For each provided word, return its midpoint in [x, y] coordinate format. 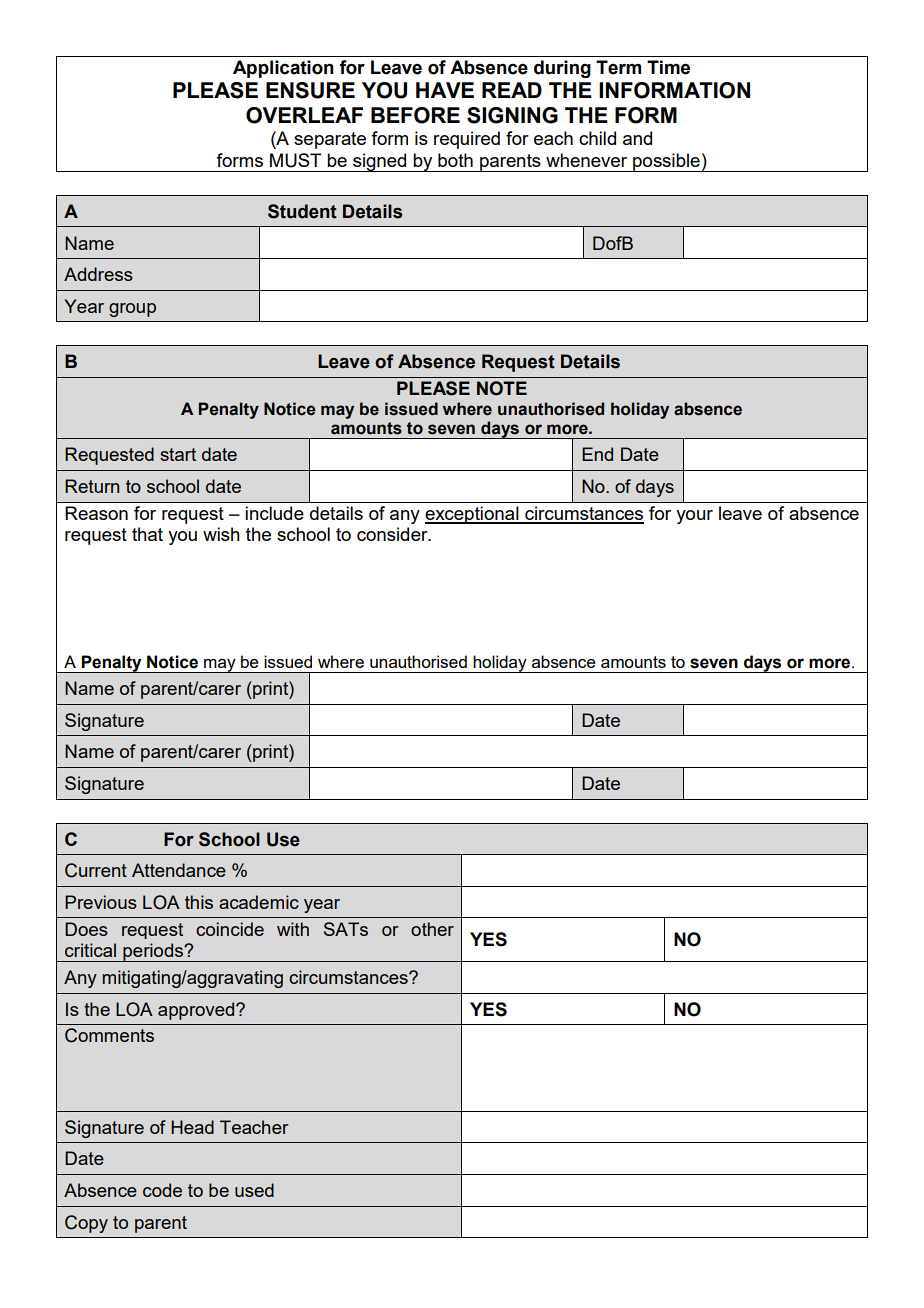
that [147, 534]
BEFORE [415, 115]
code [162, 1190]
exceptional [473, 515]
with [293, 929]
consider [393, 534]
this [199, 902]
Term [618, 67]
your [694, 517]
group [132, 310]
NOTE [502, 388]
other [432, 929]
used [254, 1190]
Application [283, 69]
